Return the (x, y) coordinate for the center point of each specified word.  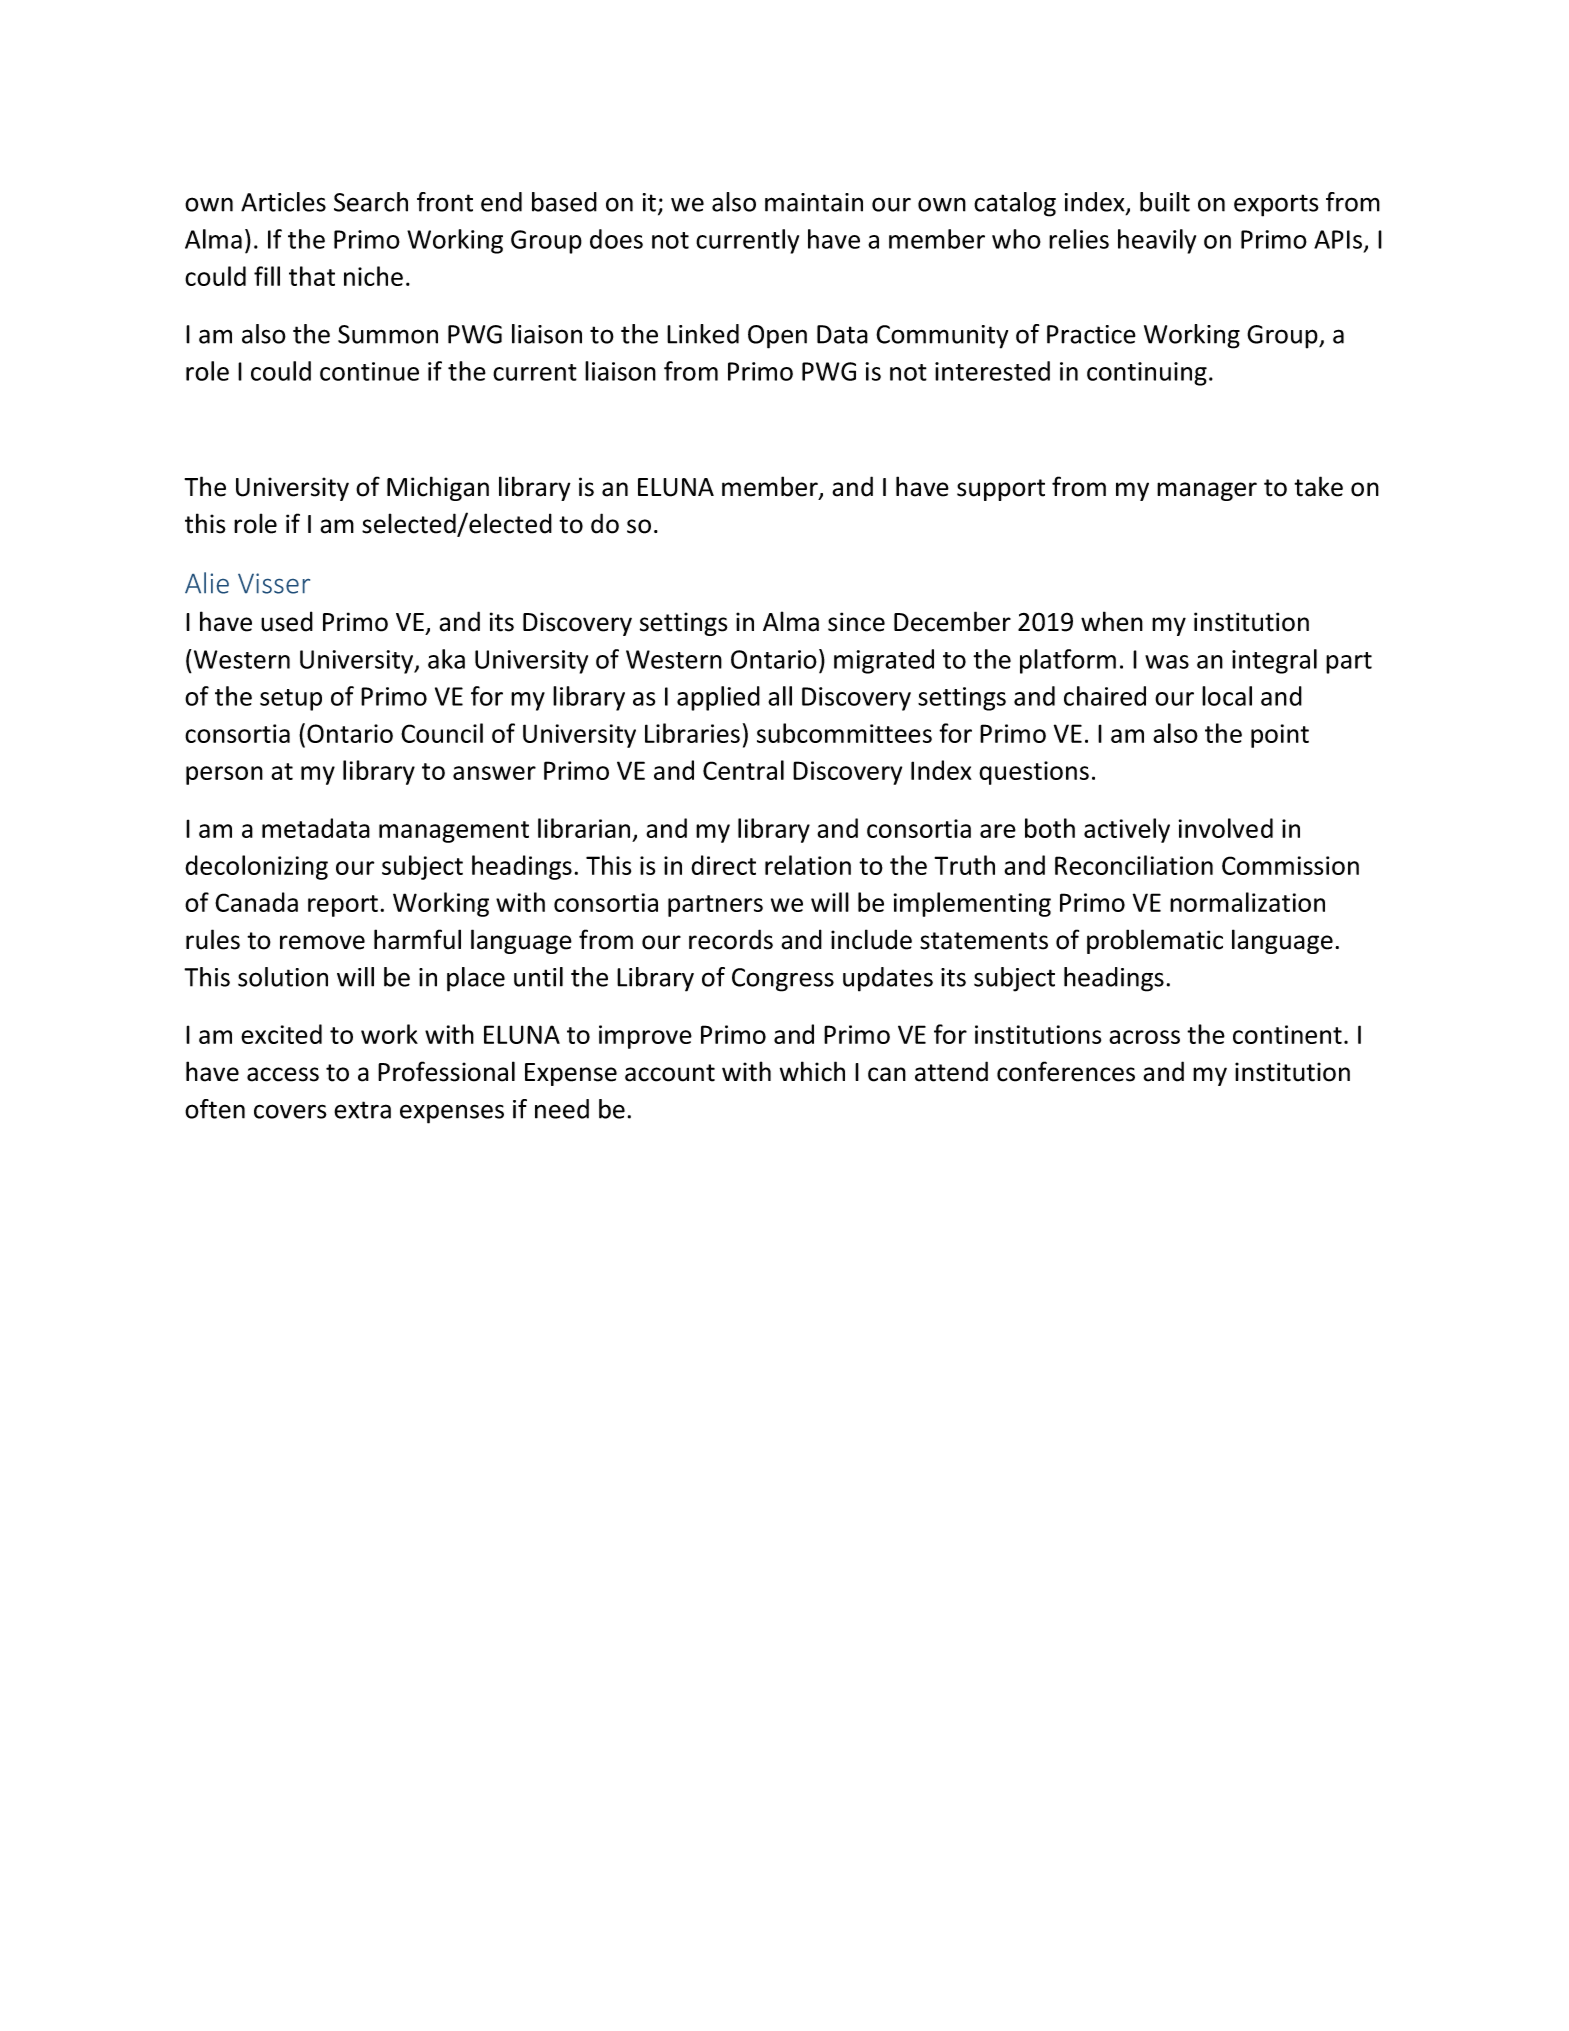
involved (1226, 828)
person (224, 775)
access (283, 1074)
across (1144, 1037)
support (1001, 490)
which (812, 1071)
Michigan (438, 488)
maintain (814, 202)
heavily (1157, 241)
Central (743, 770)
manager (1207, 491)
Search (371, 202)
